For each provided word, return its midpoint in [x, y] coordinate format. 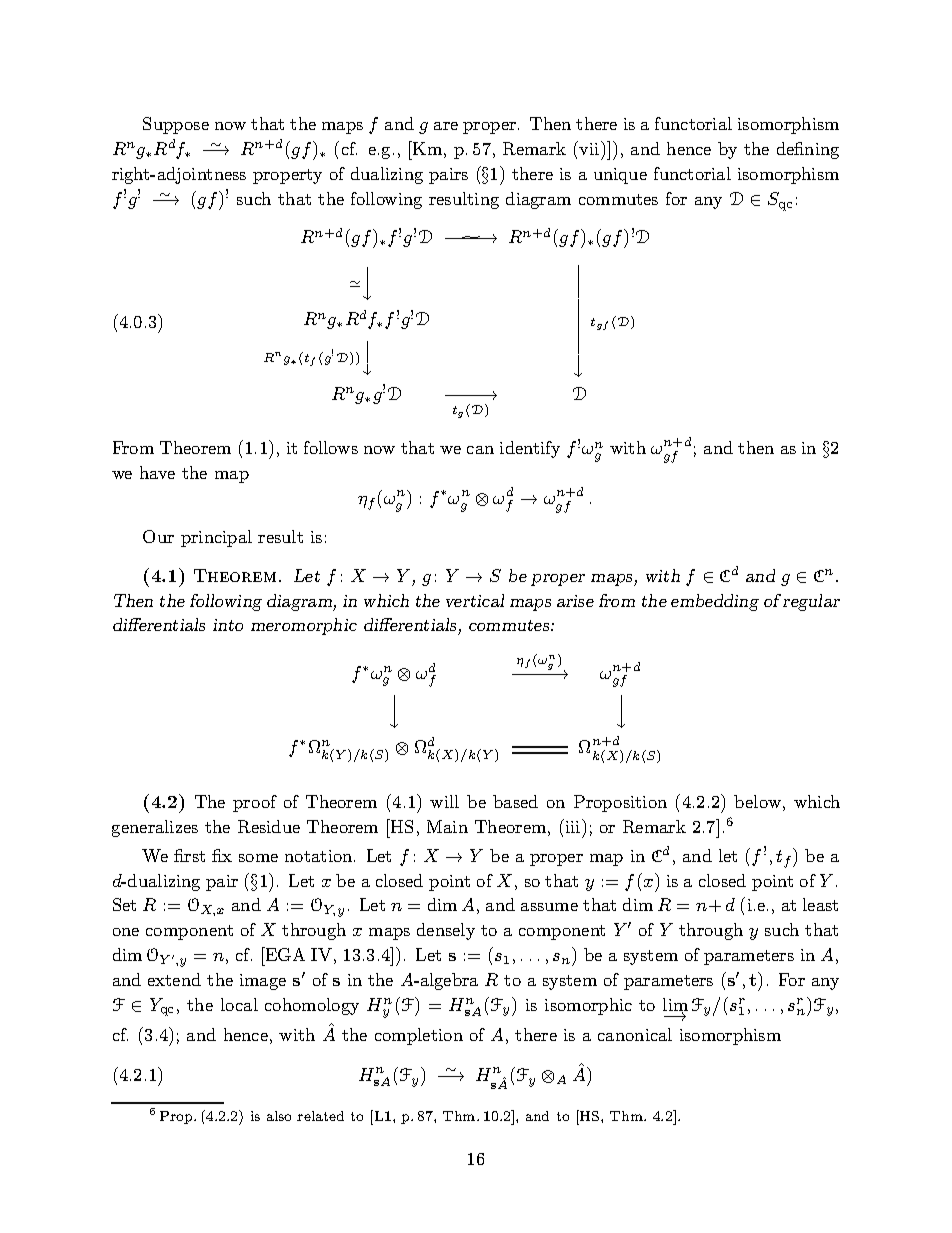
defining [808, 150]
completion [419, 1036]
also [279, 1116]
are [446, 126]
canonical [635, 1034]
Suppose [176, 125]
